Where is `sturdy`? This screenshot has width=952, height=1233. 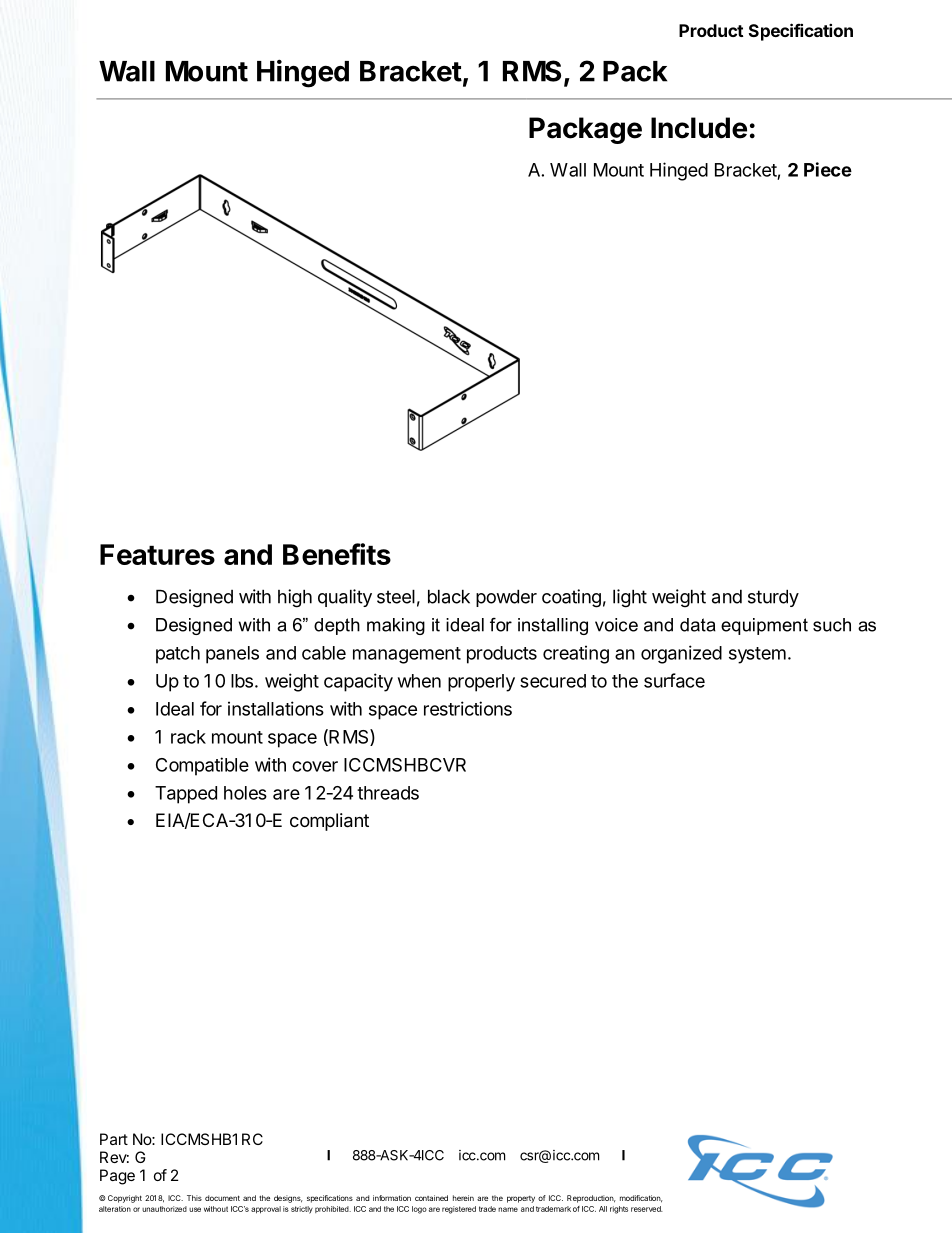
sturdy is located at coordinates (773, 598).
